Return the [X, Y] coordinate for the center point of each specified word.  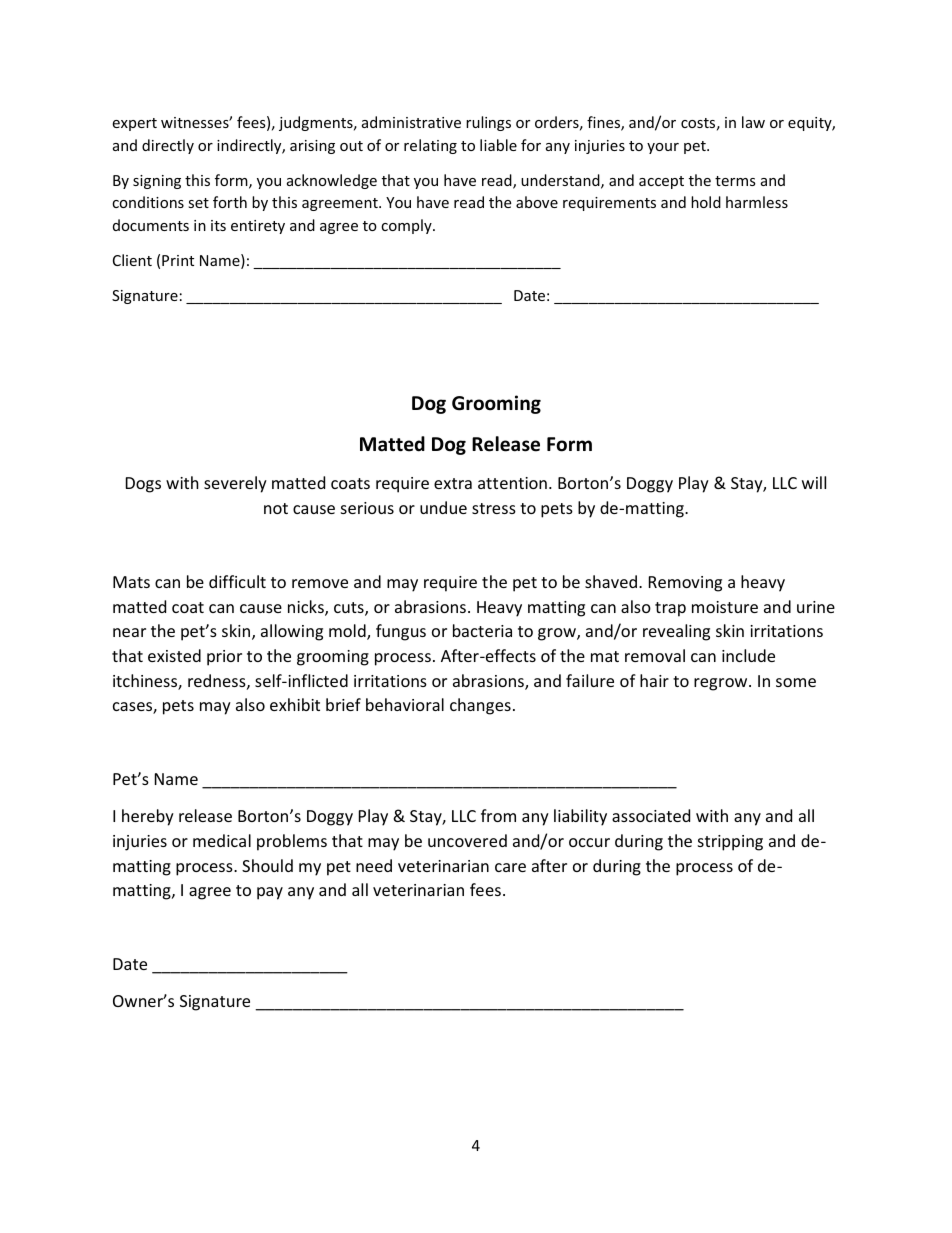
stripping [730, 843]
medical [222, 840]
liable [498, 145]
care [510, 867]
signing [157, 182]
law [753, 122]
